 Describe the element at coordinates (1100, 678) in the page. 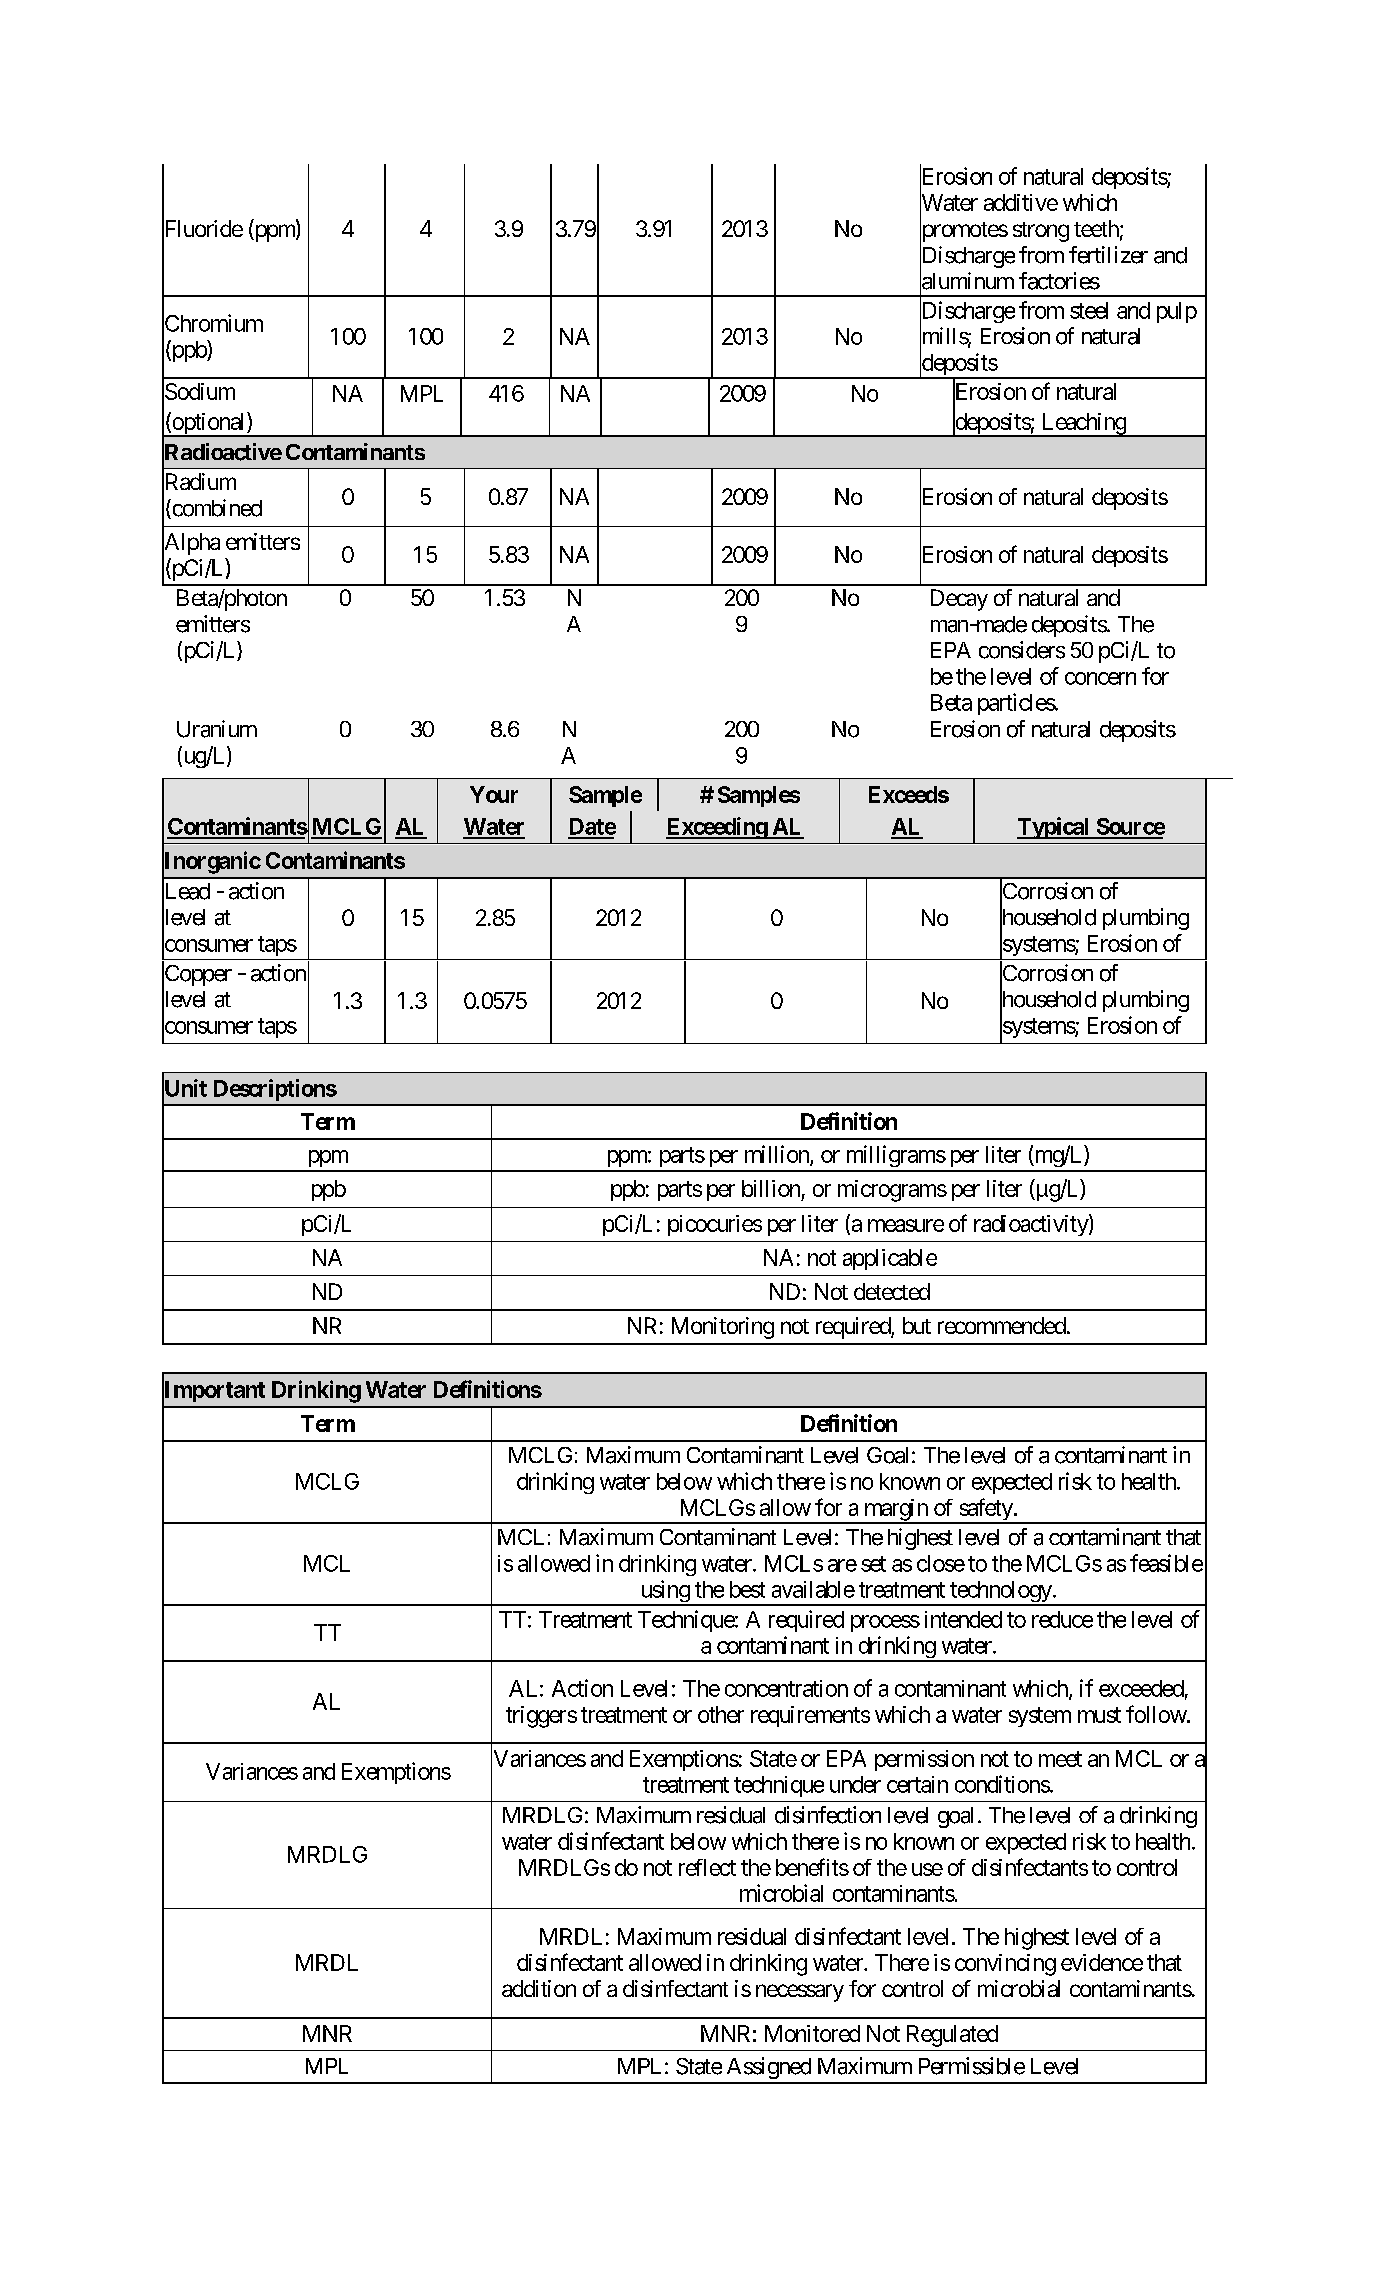

I see `concern` at that location.
